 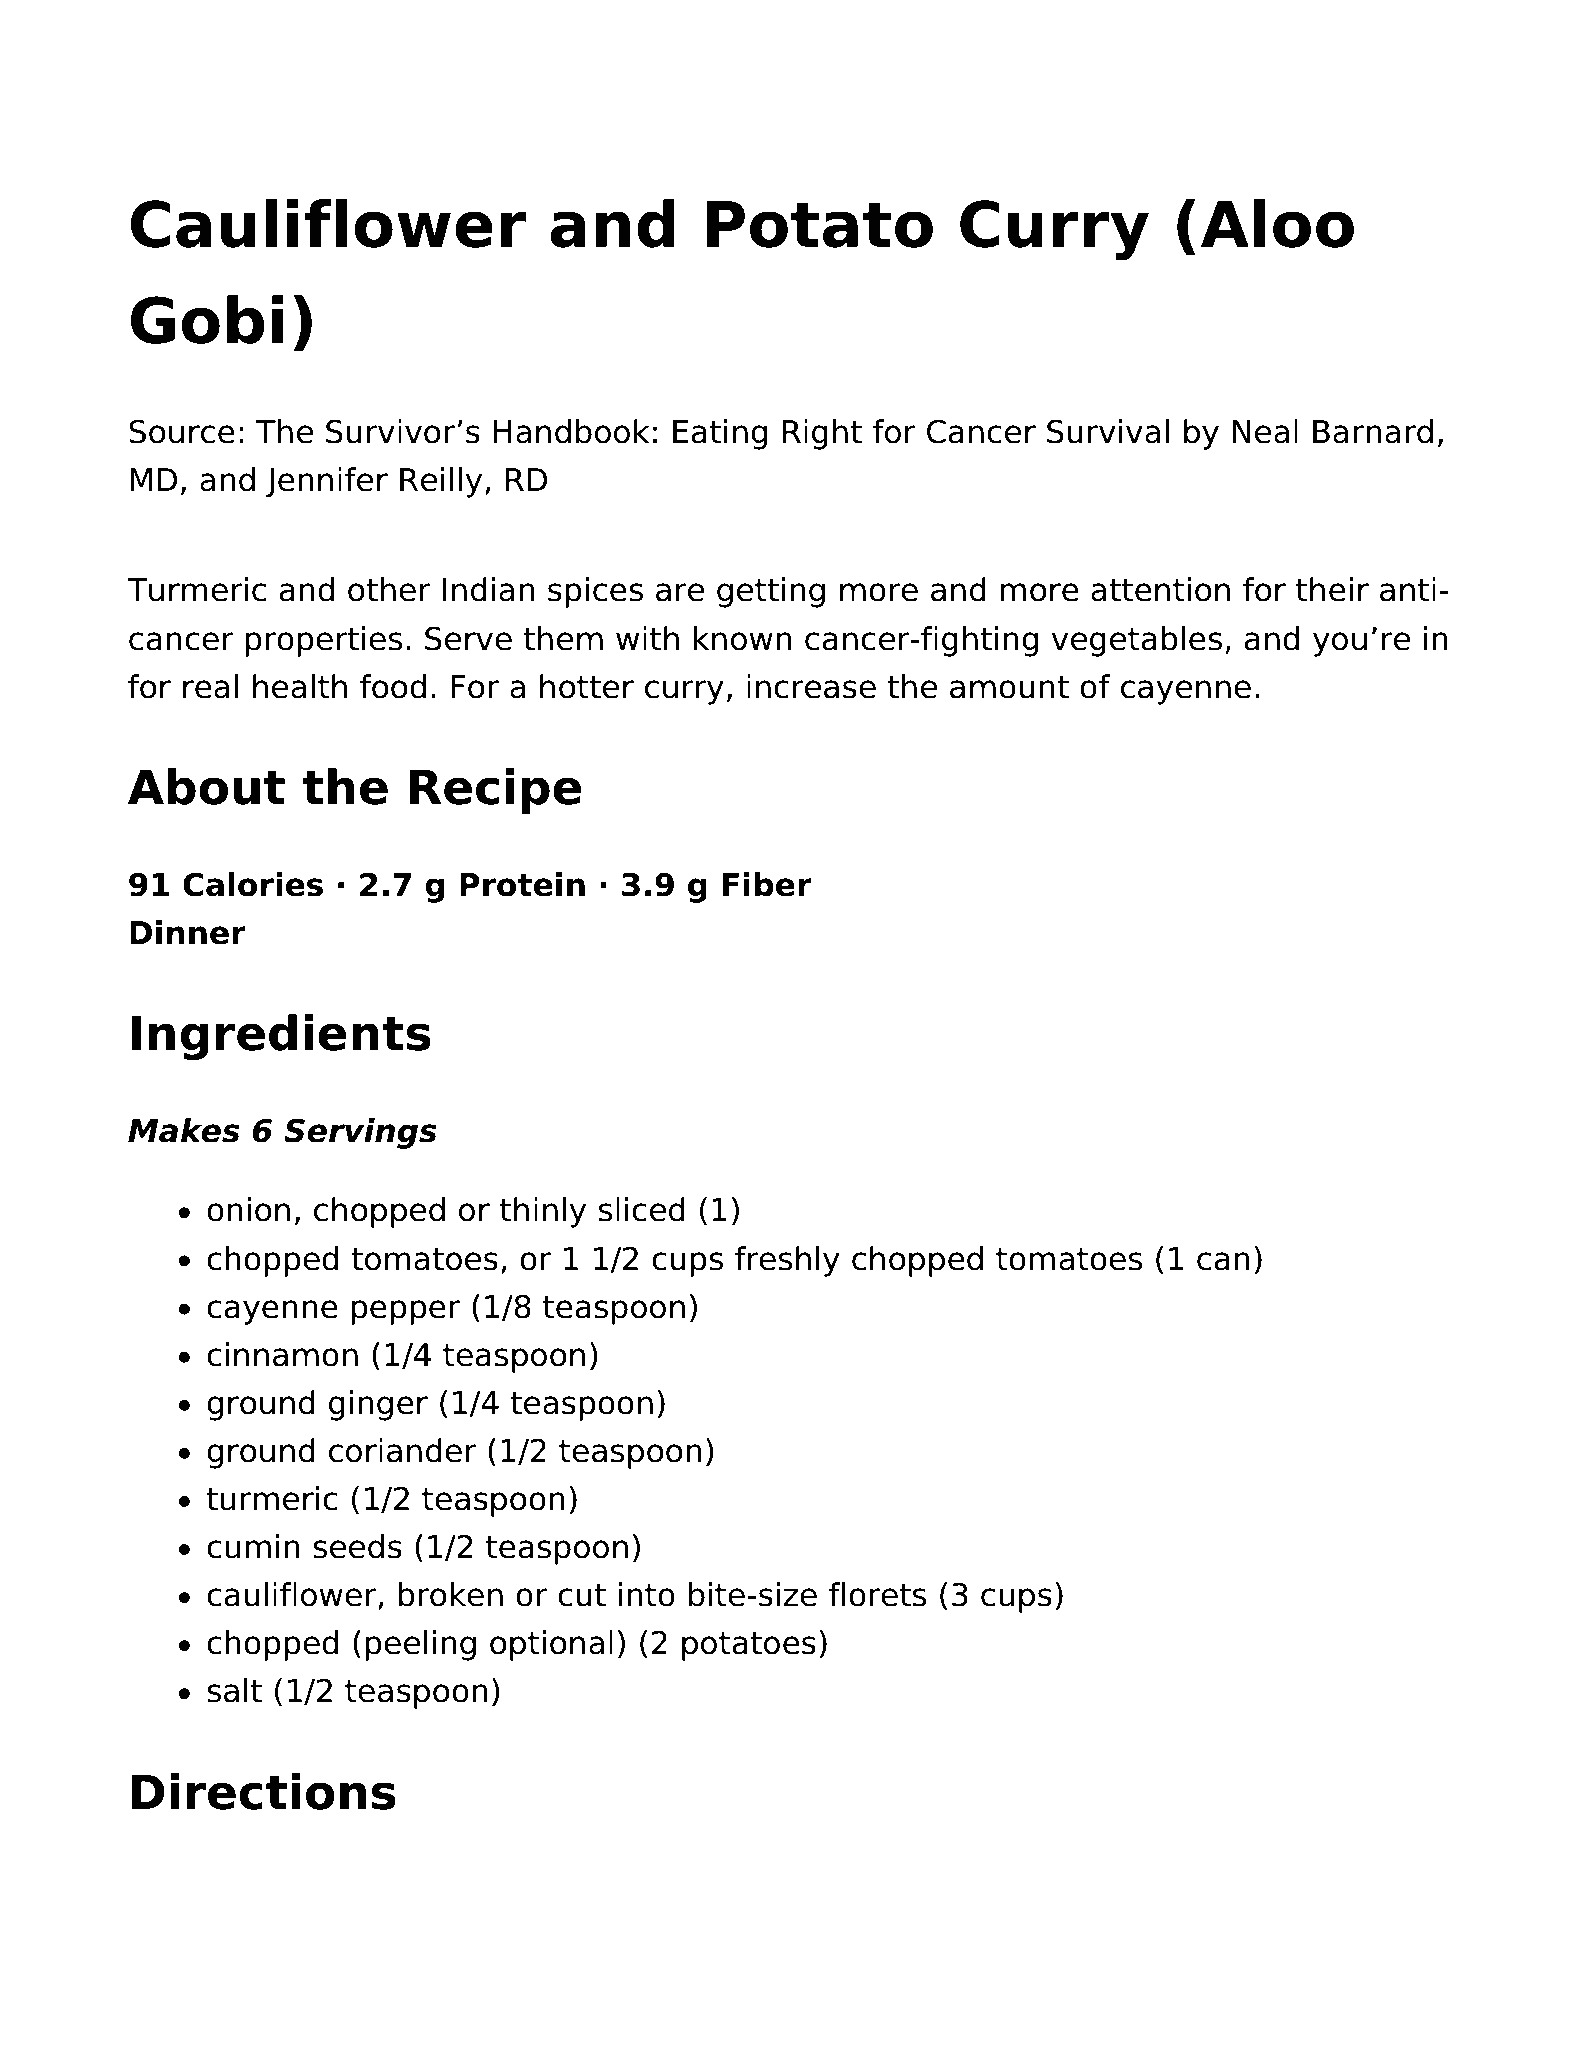 I want to click on amount, so click(x=1009, y=687).
